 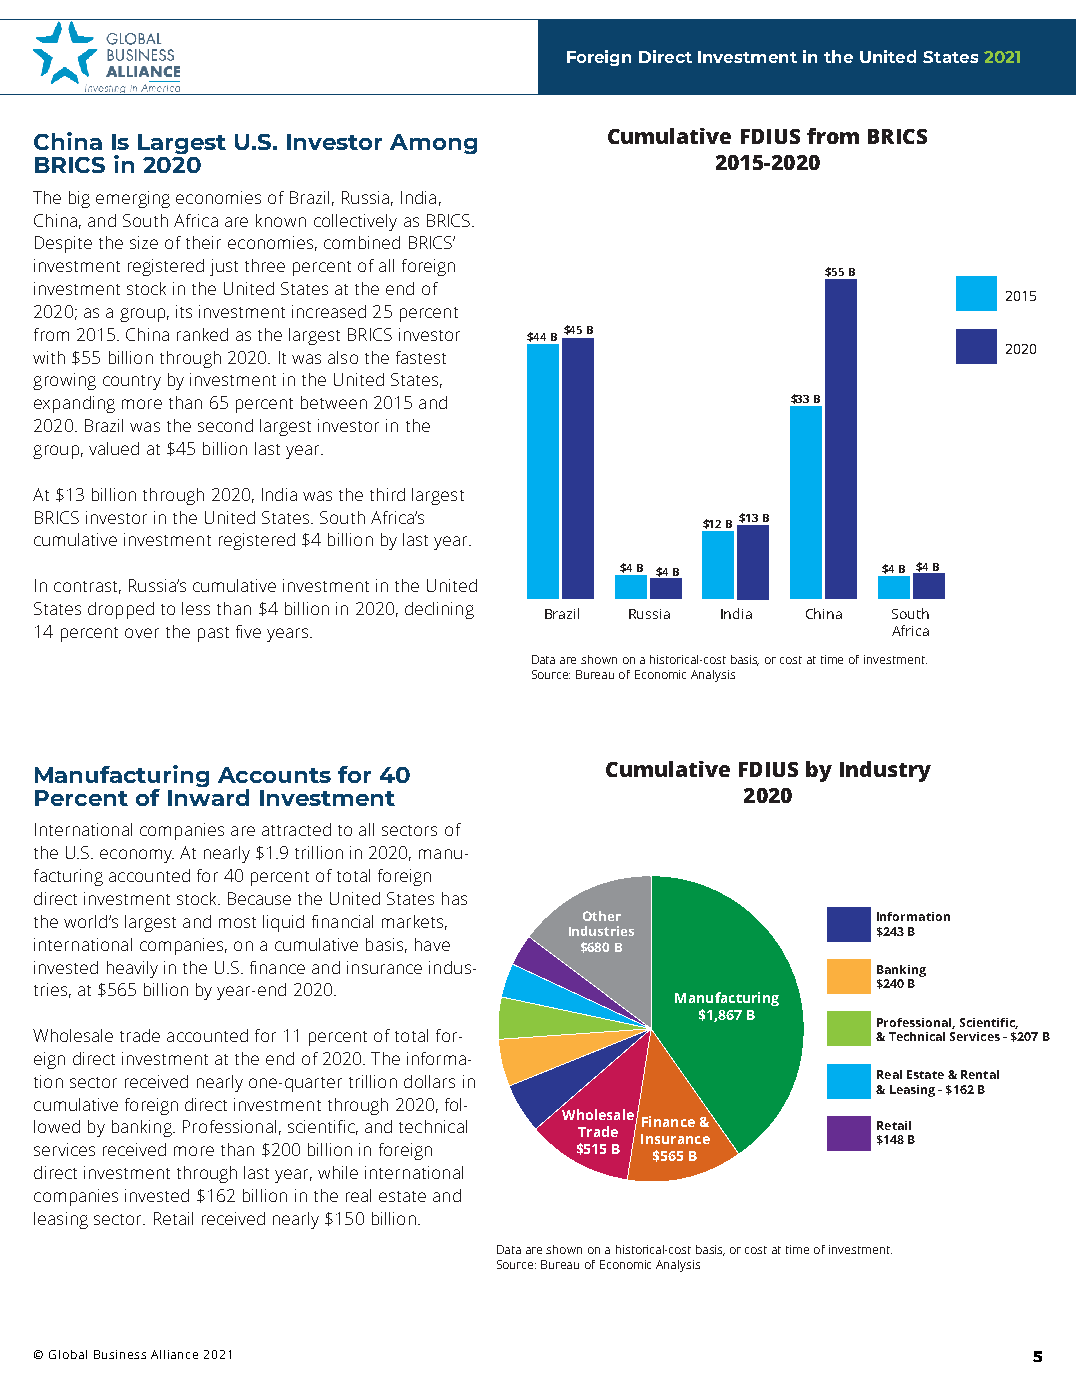 What do you see at coordinates (174, 1354) in the screenshot?
I see `Alliance` at bounding box center [174, 1354].
